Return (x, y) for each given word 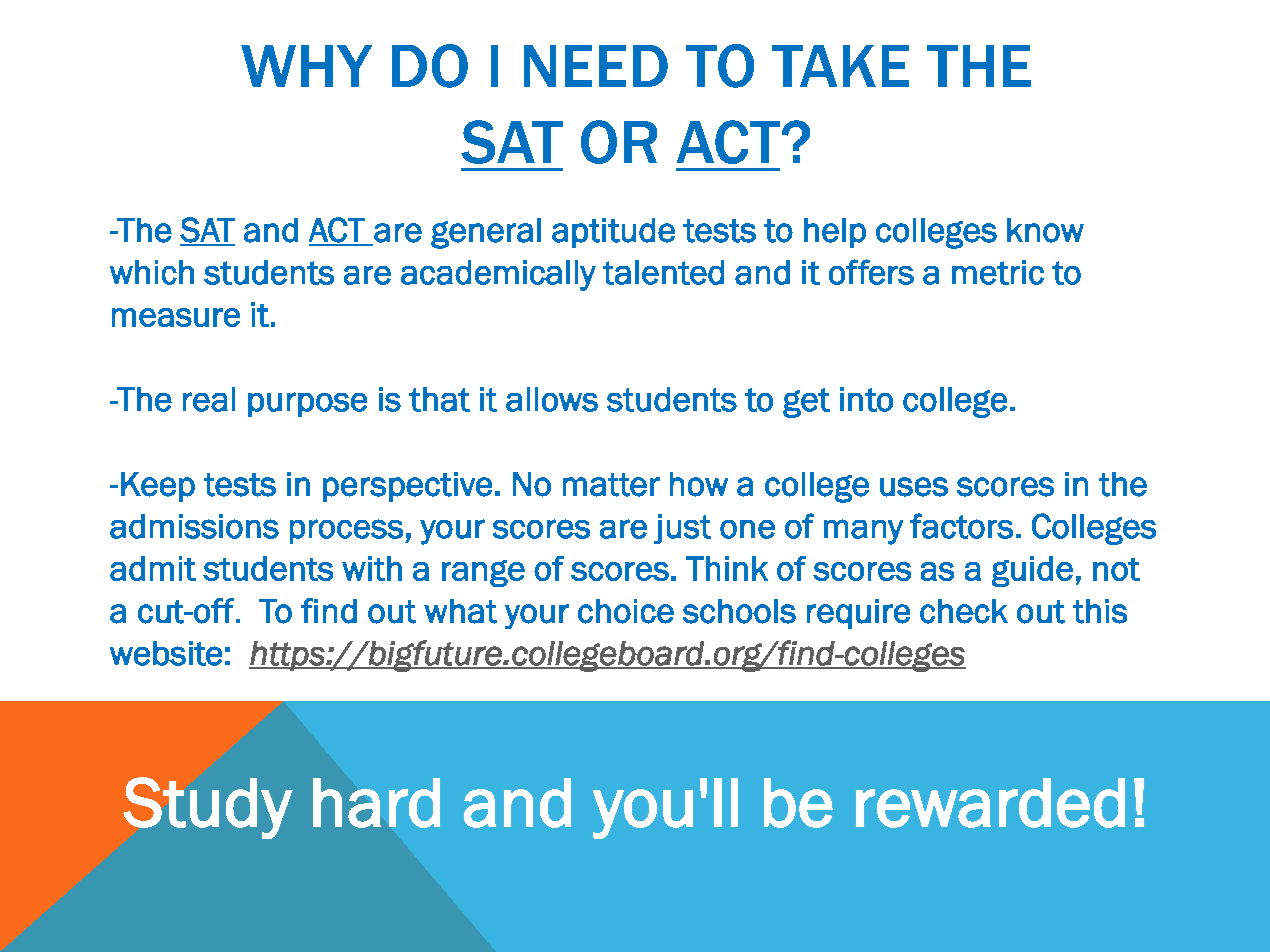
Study (208, 808)
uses (914, 487)
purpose (307, 404)
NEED (596, 66)
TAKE (840, 66)
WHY (306, 66)
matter (611, 485)
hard (376, 803)
